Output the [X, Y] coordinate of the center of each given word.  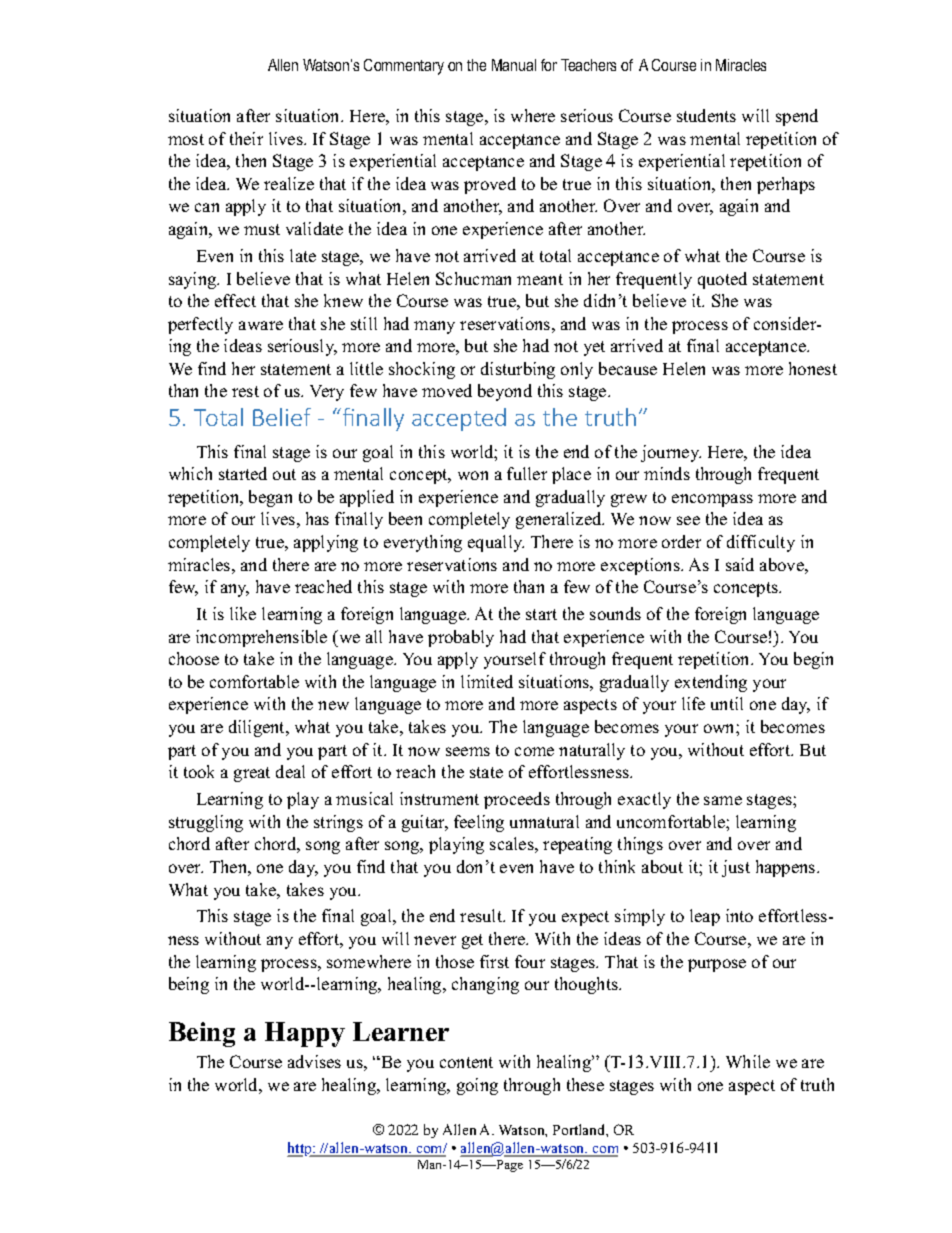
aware [261, 325]
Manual [514, 65]
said [740, 564]
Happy [305, 1034]
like [243, 613]
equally [496, 543]
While [748, 1061]
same [723, 800]
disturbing [518, 370]
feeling [479, 823]
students [706, 115]
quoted [722, 280]
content [466, 1062]
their [246, 138]
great [252, 774]
